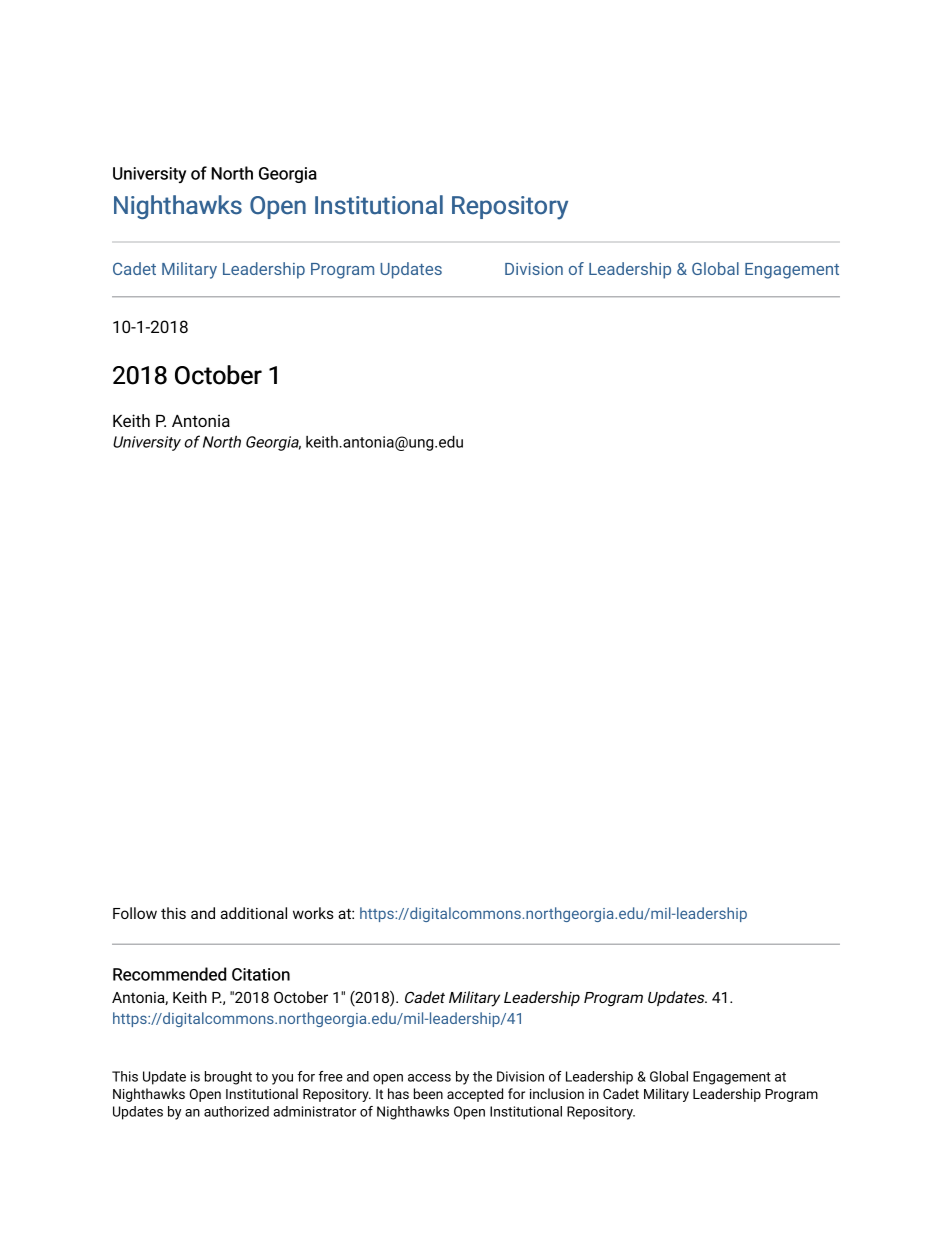 The width and height of the image is (952, 1233). I want to click on administrator, so click(314, 1111).
